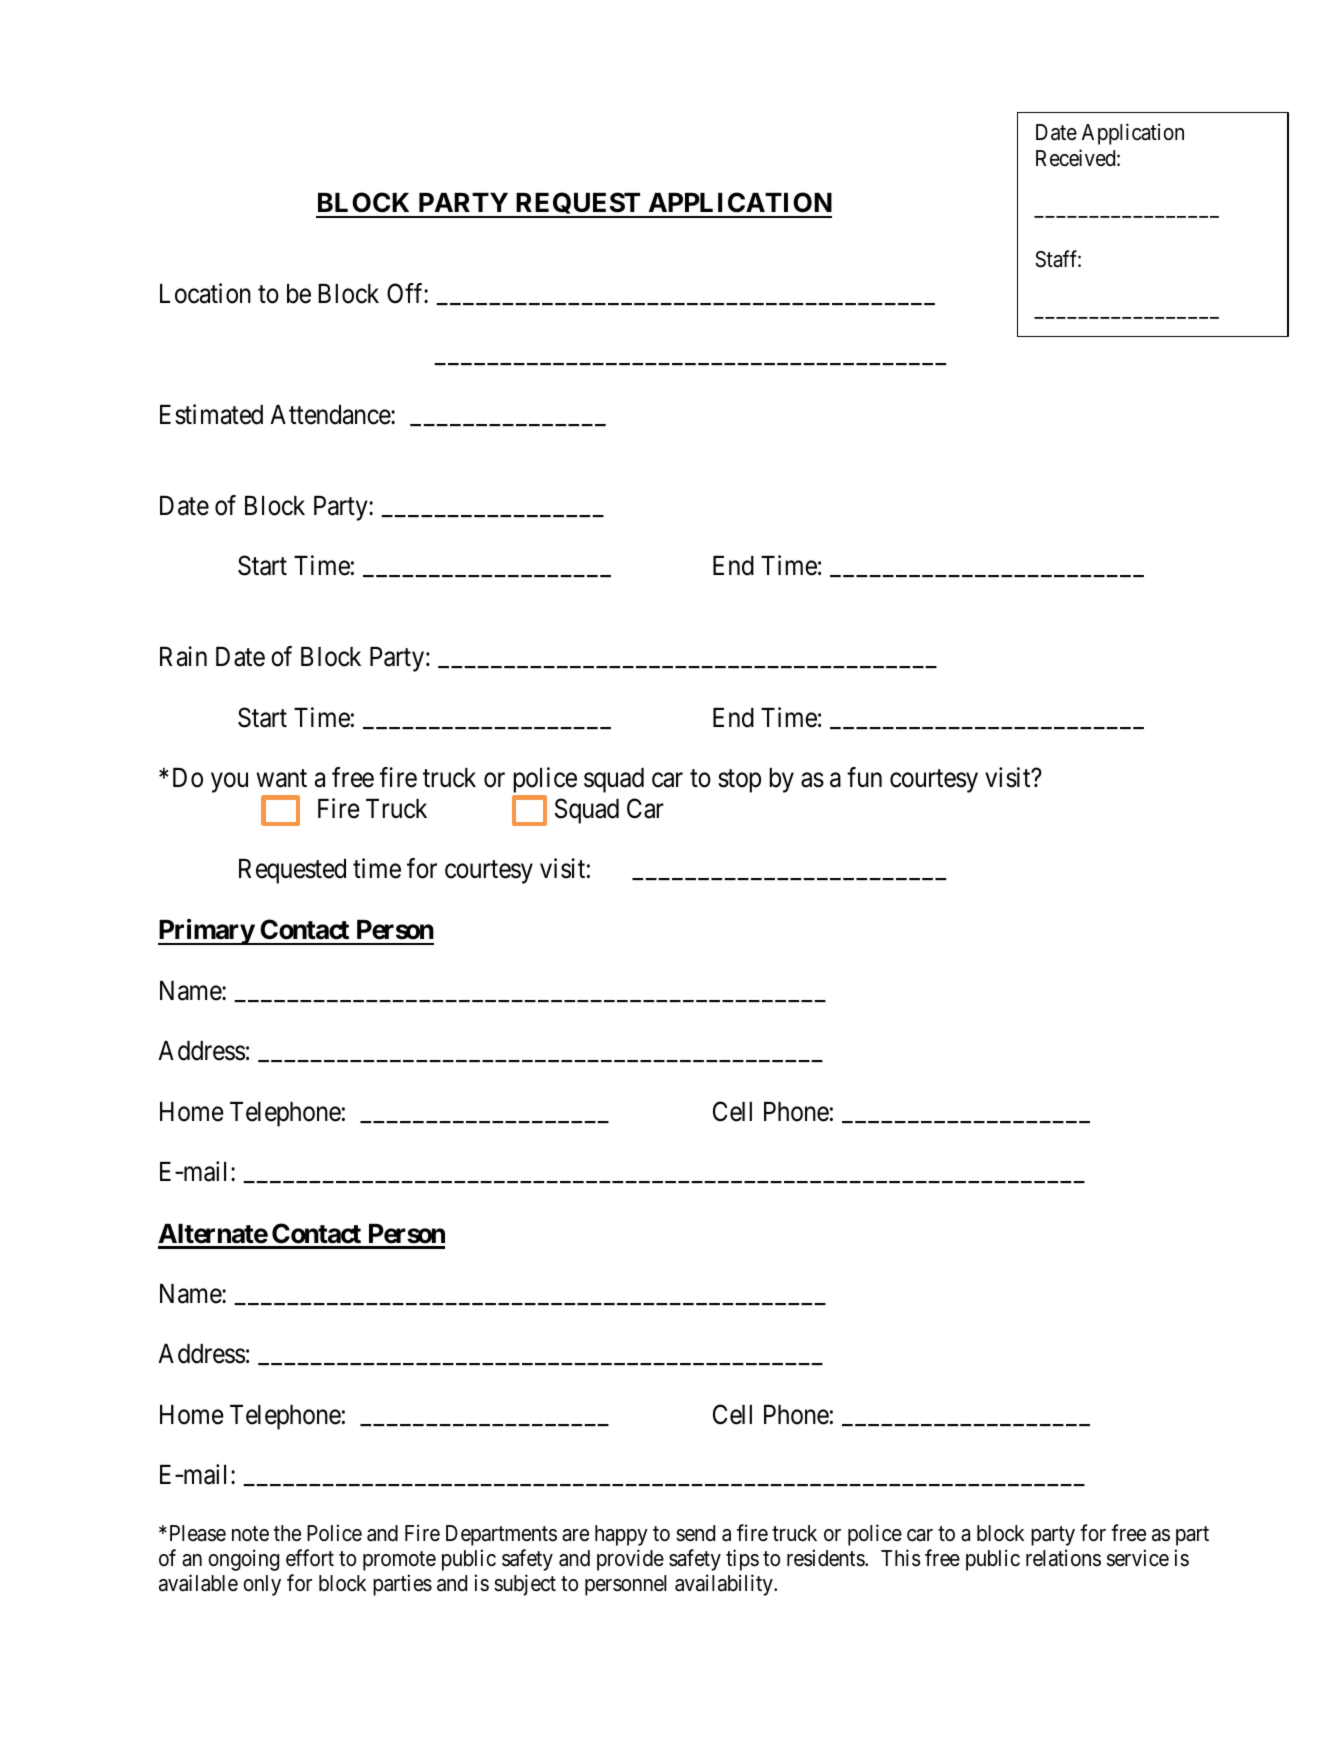 The width and height of the screenshot is (1344, 1739). Describe the element at coordinates (1138, 1558) in the screenshot. I see `service` at that location.
